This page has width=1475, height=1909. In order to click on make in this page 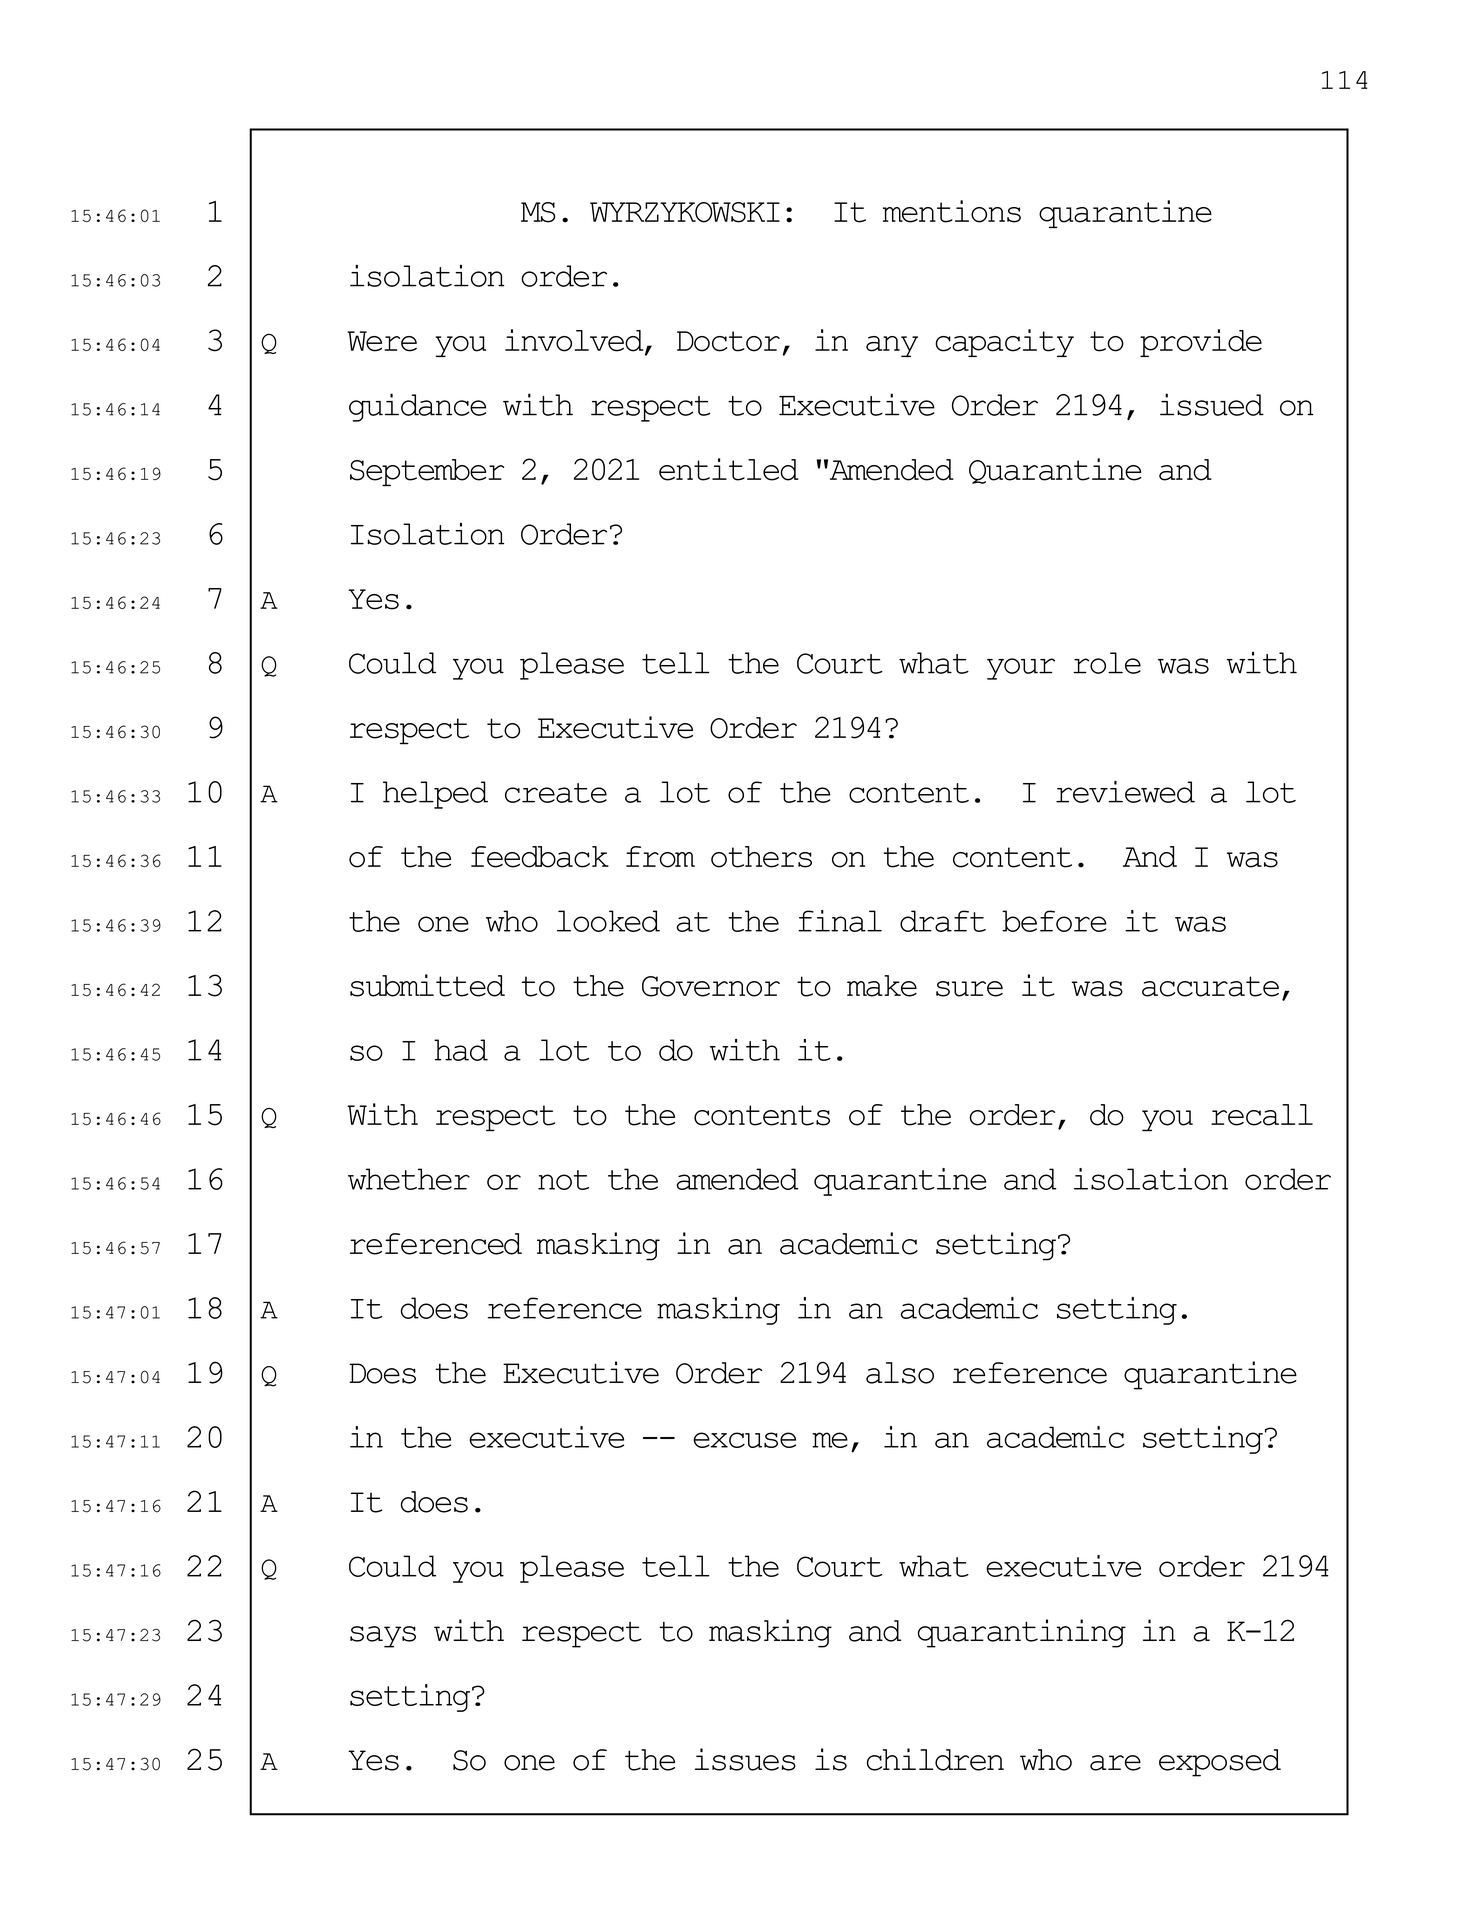, I will do `click(882, 986)`.
